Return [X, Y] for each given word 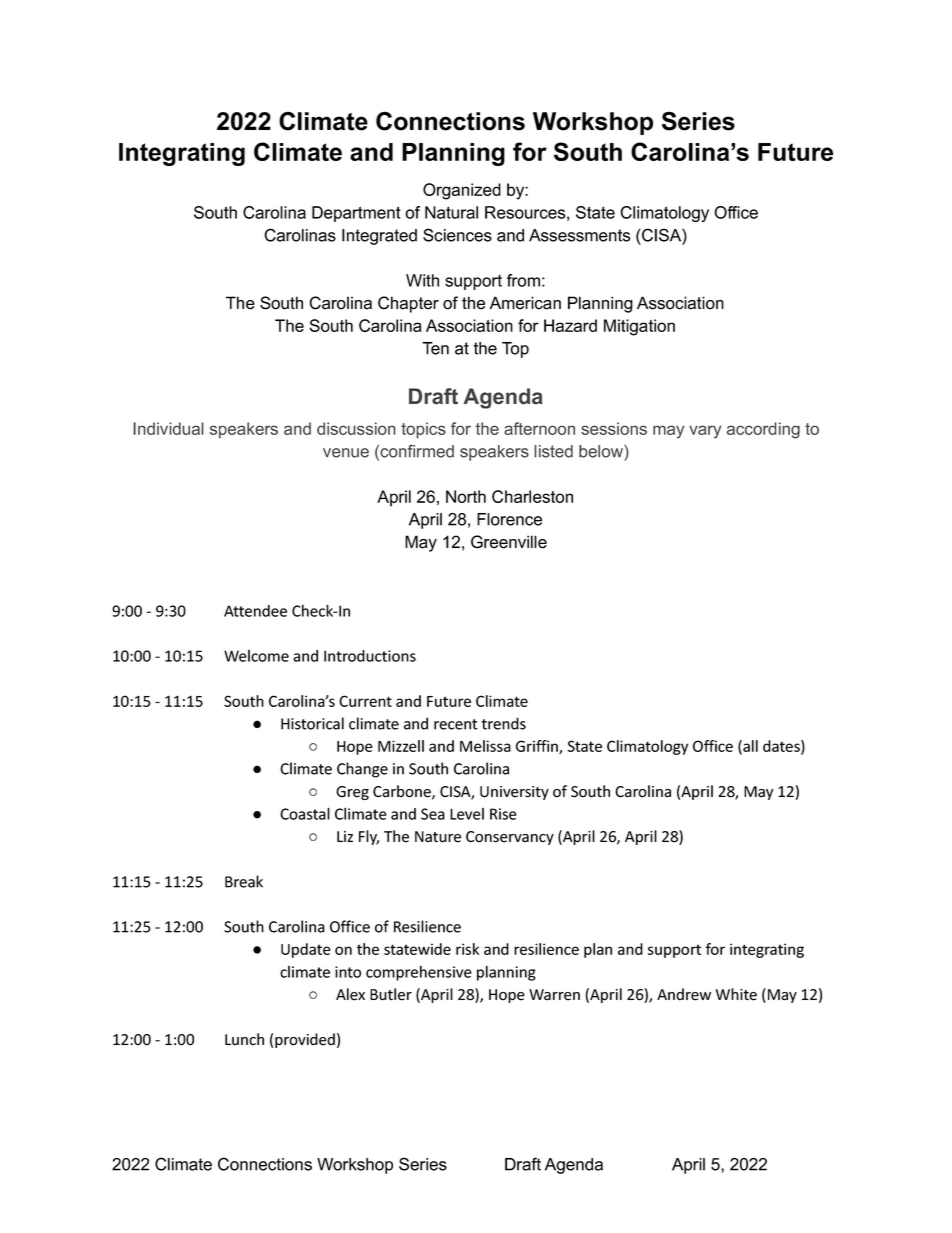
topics [423, 430]
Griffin [538, 747]
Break [244, 881]
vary [705, 431]
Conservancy [510, 838]
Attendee [255, 611]
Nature [438, 837]
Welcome [256, 656]
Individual [169, 428]
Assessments [579, 235]
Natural [451, 212]
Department [356, 214]
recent [456, 724]
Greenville [509, 542]
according [763, 430]
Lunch [244, 1039]
